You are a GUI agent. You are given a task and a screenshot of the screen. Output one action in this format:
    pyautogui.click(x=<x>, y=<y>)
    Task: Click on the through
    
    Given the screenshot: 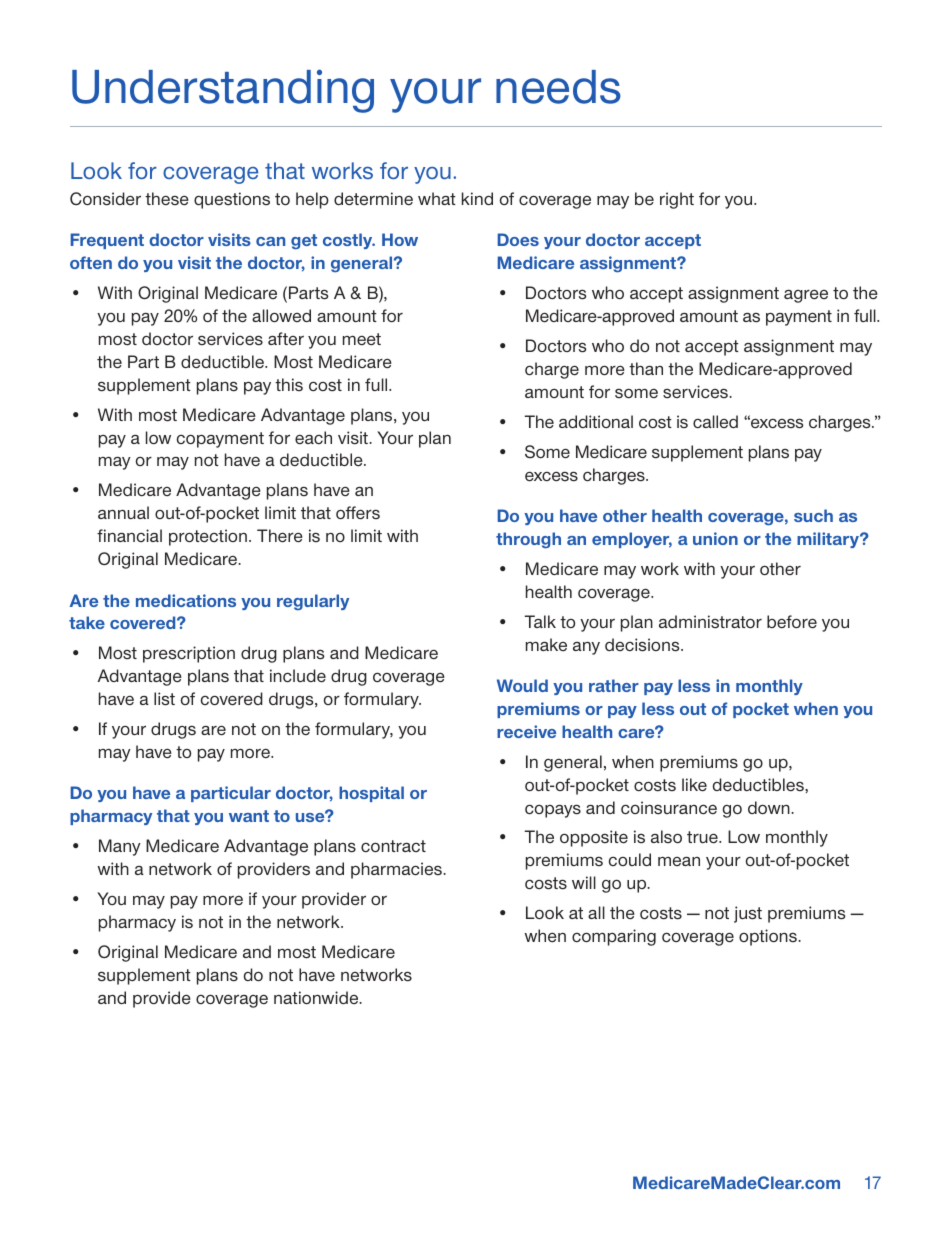 What is the action you would take?
    pyautogui.click(x=528, y=540)
